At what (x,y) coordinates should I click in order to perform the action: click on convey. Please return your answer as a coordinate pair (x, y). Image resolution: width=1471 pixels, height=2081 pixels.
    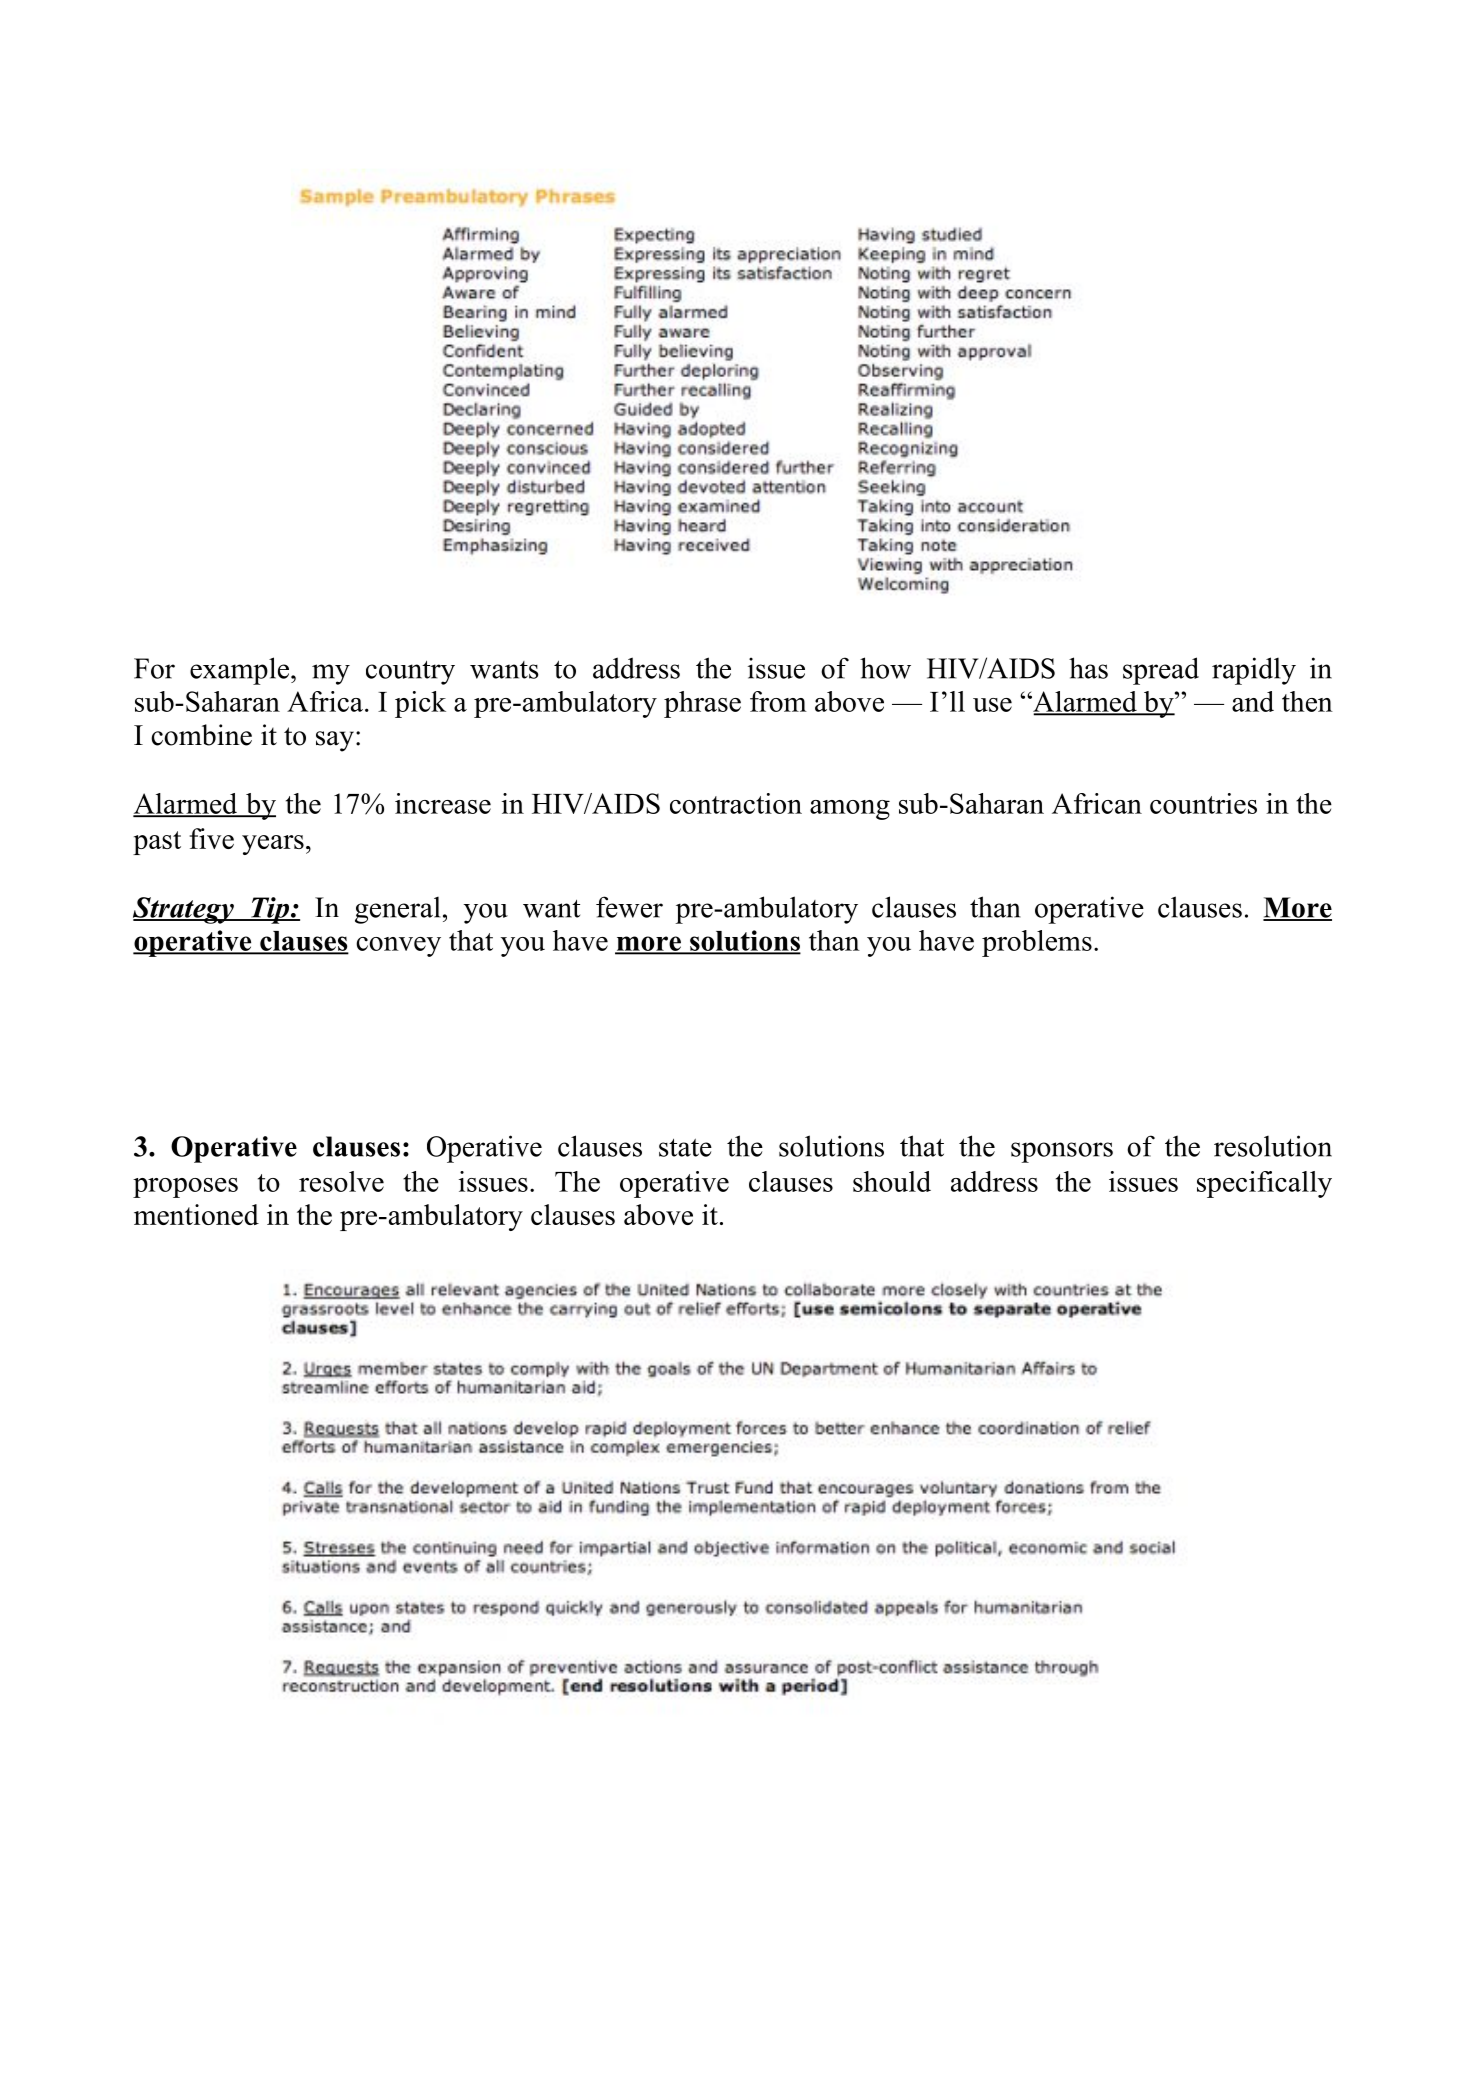
    Looking at the image, I should click on (398, 947).
